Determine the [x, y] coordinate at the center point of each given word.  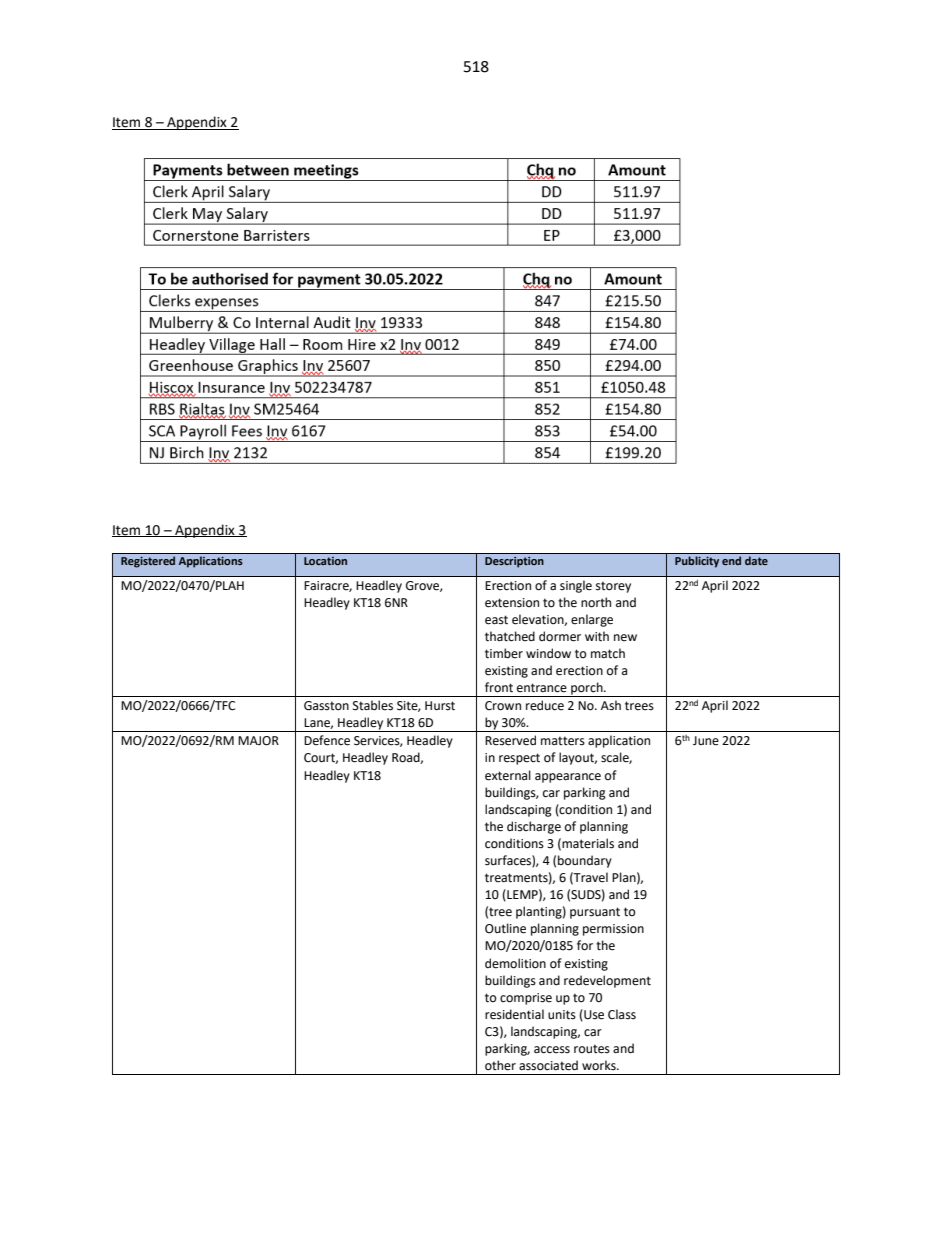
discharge [534, 827]
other [500, 1065]
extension [512, 603]
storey [613, 587]
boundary [585, 861]
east [496, 620]
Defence [327, 740]
